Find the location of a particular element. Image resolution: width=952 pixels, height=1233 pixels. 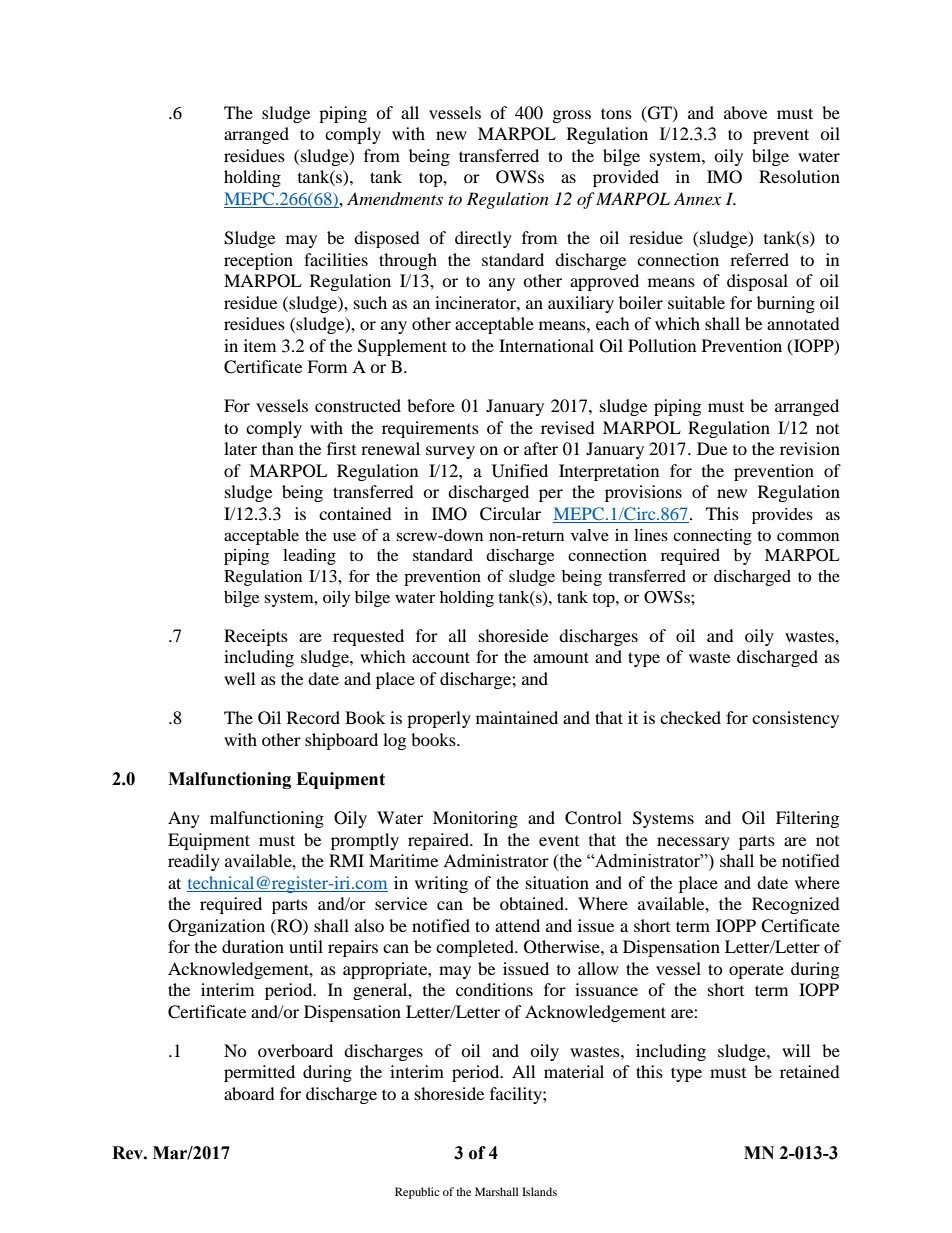

Islands is located at coordinates (539, 1191).
